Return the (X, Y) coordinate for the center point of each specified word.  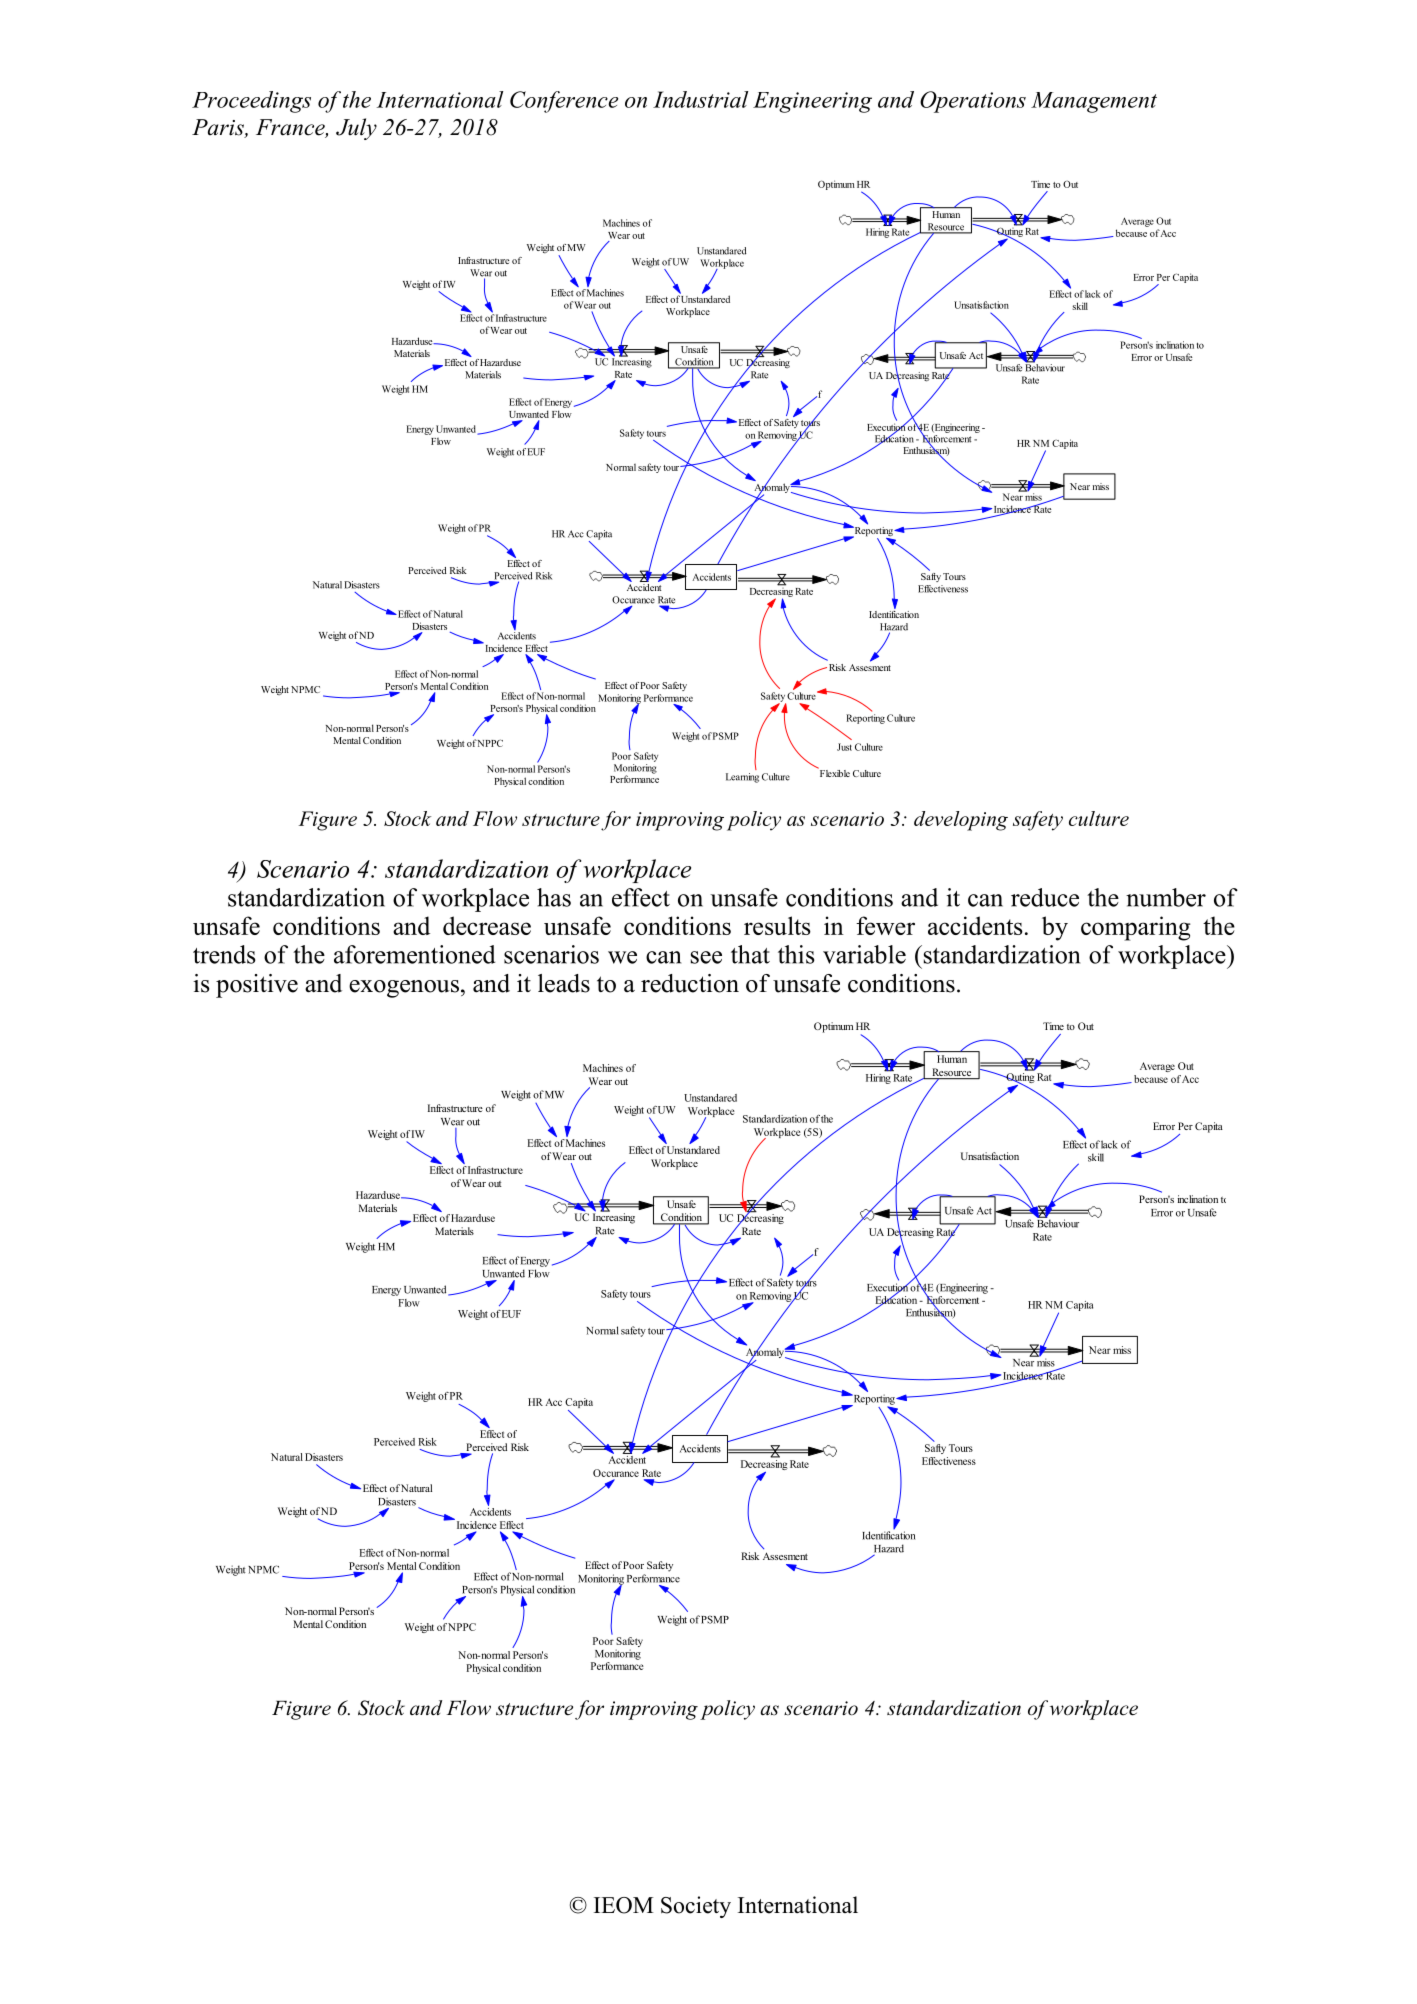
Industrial (700, 99)
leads (564, 983)
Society (696, 1907)
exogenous (404, 989)
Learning (742, 778)
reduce (1045, 897)
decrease (487, 925)
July (356, 129)
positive (257, 986)
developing (961, 821)
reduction (690, 983)
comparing (1136, 928)
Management (1094, 102)
